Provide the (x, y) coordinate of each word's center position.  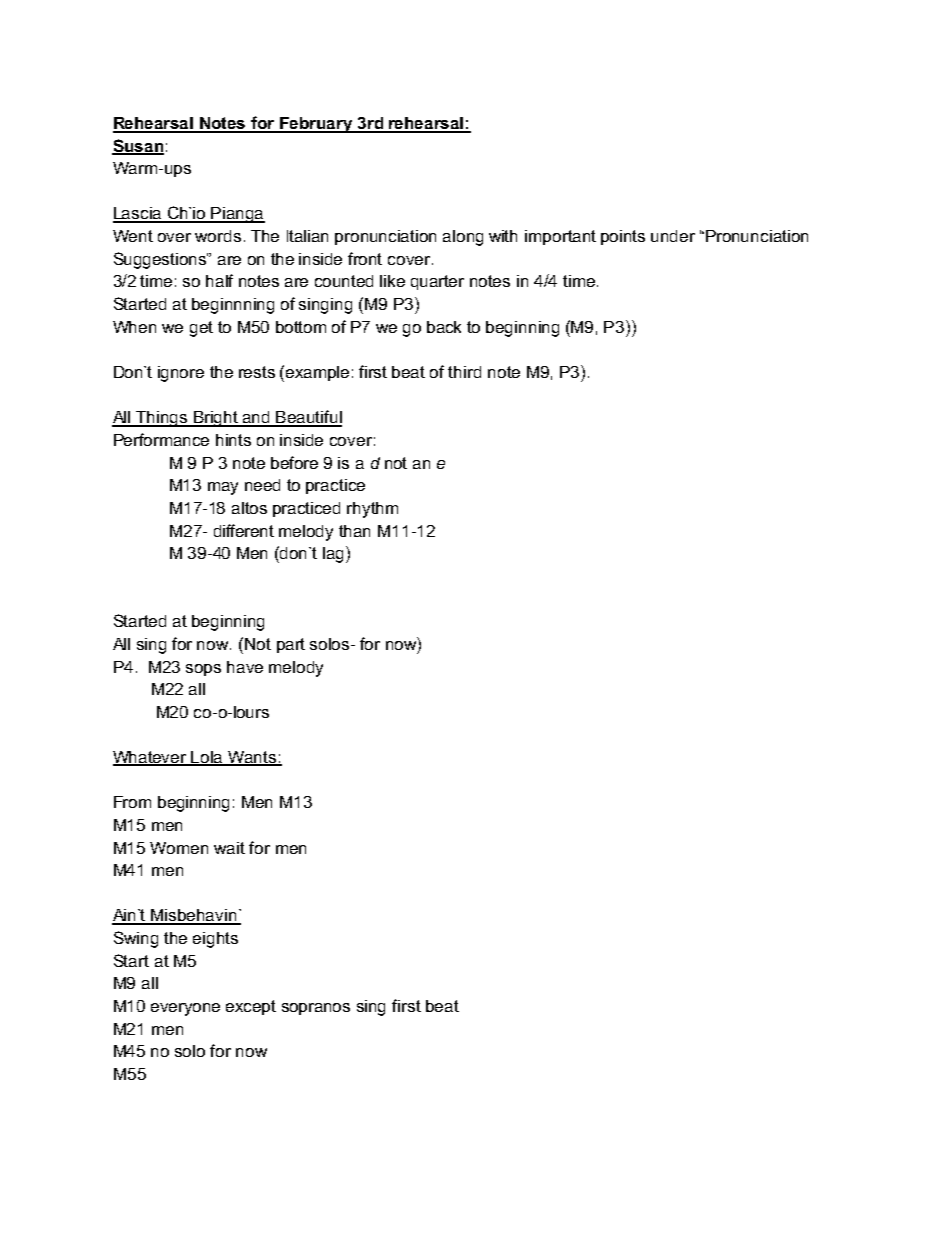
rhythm (372, 510)
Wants (252, 758)
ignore (181, 374)
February (316, 125)
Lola (207, 758)
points (623, 237)
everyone (185, 1009)
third (464, 372)
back (444, 327)
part (291, 645)
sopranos (316, 1009)
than (354, 531)
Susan (138, 146)
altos (249, 508)
